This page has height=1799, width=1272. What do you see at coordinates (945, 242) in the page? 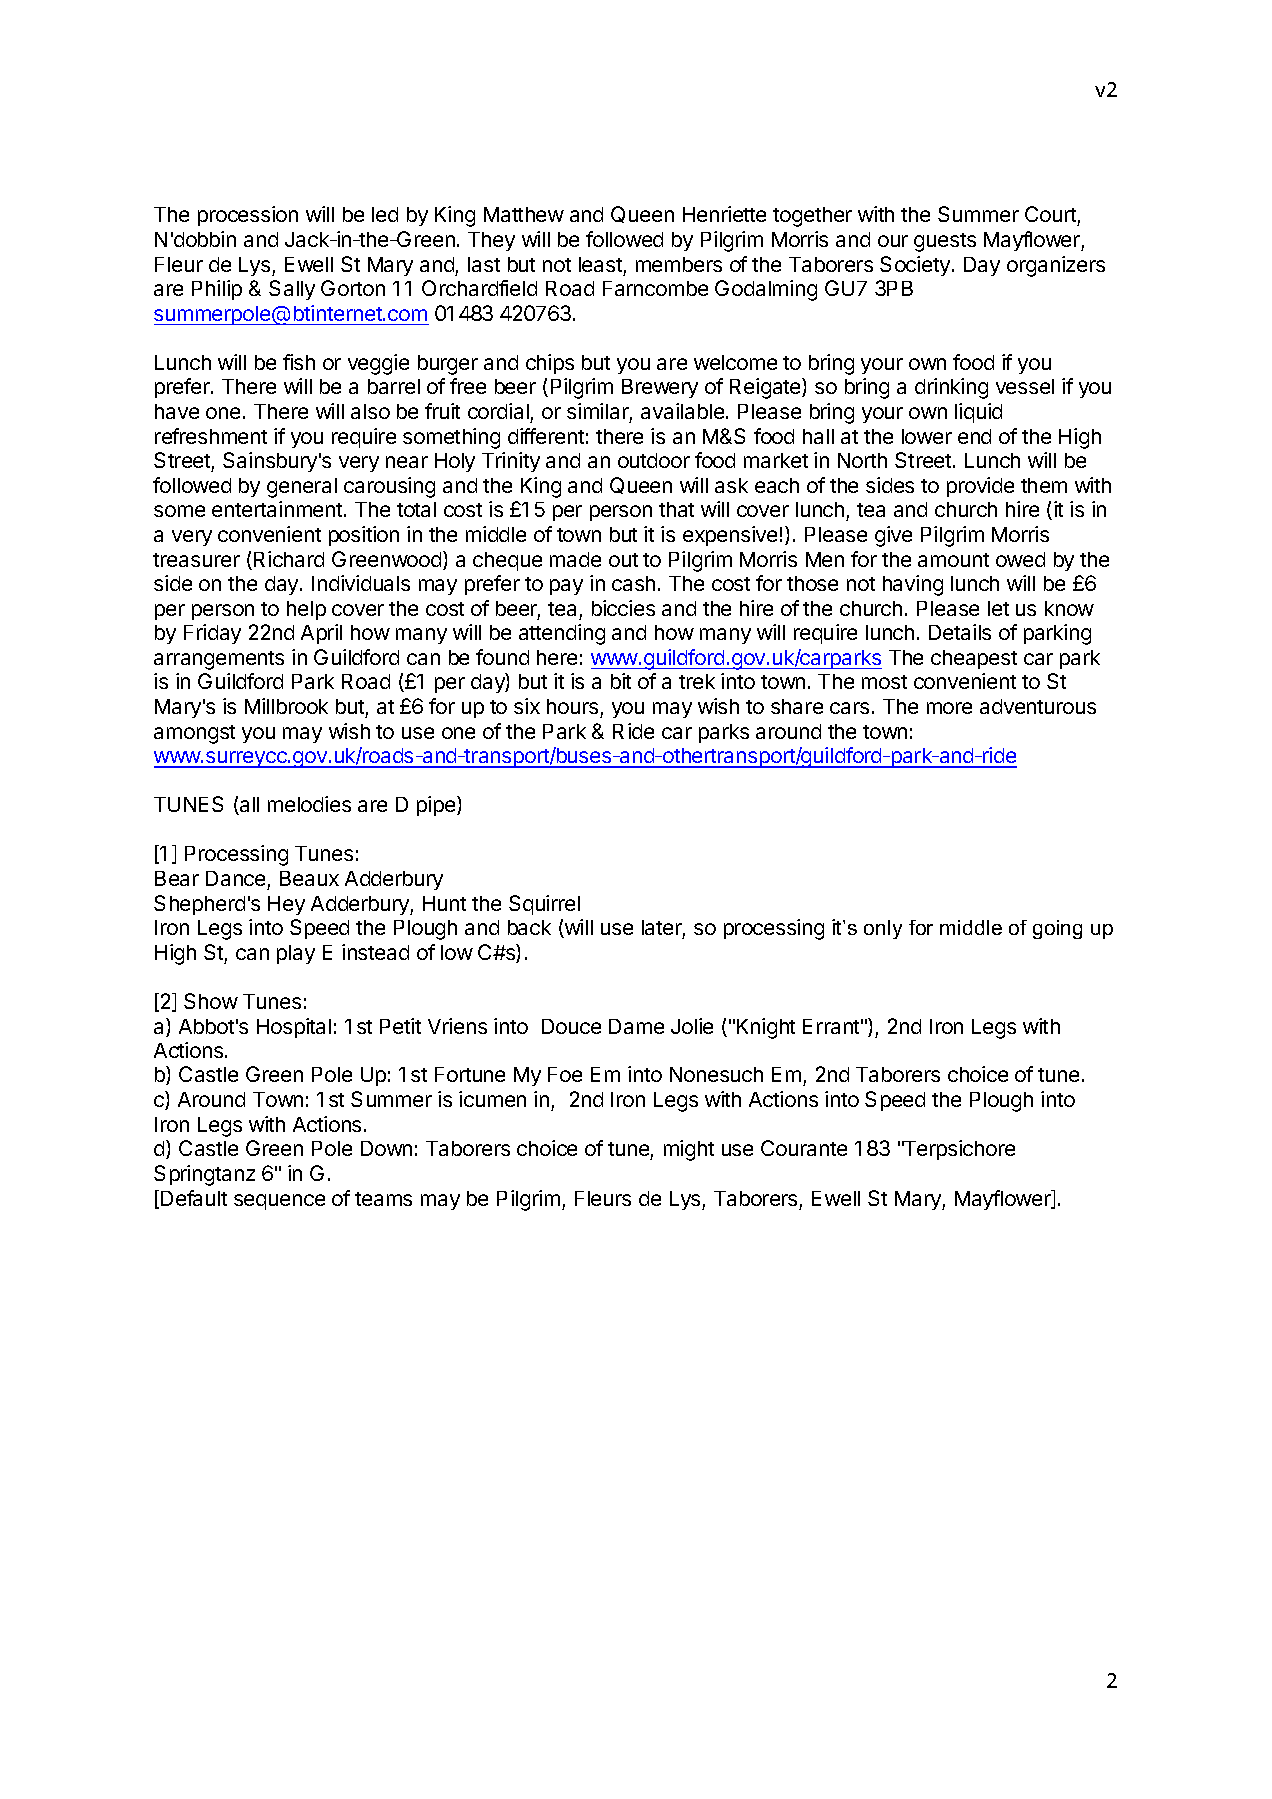
I see `guests` at bounding box center [945, 242].
